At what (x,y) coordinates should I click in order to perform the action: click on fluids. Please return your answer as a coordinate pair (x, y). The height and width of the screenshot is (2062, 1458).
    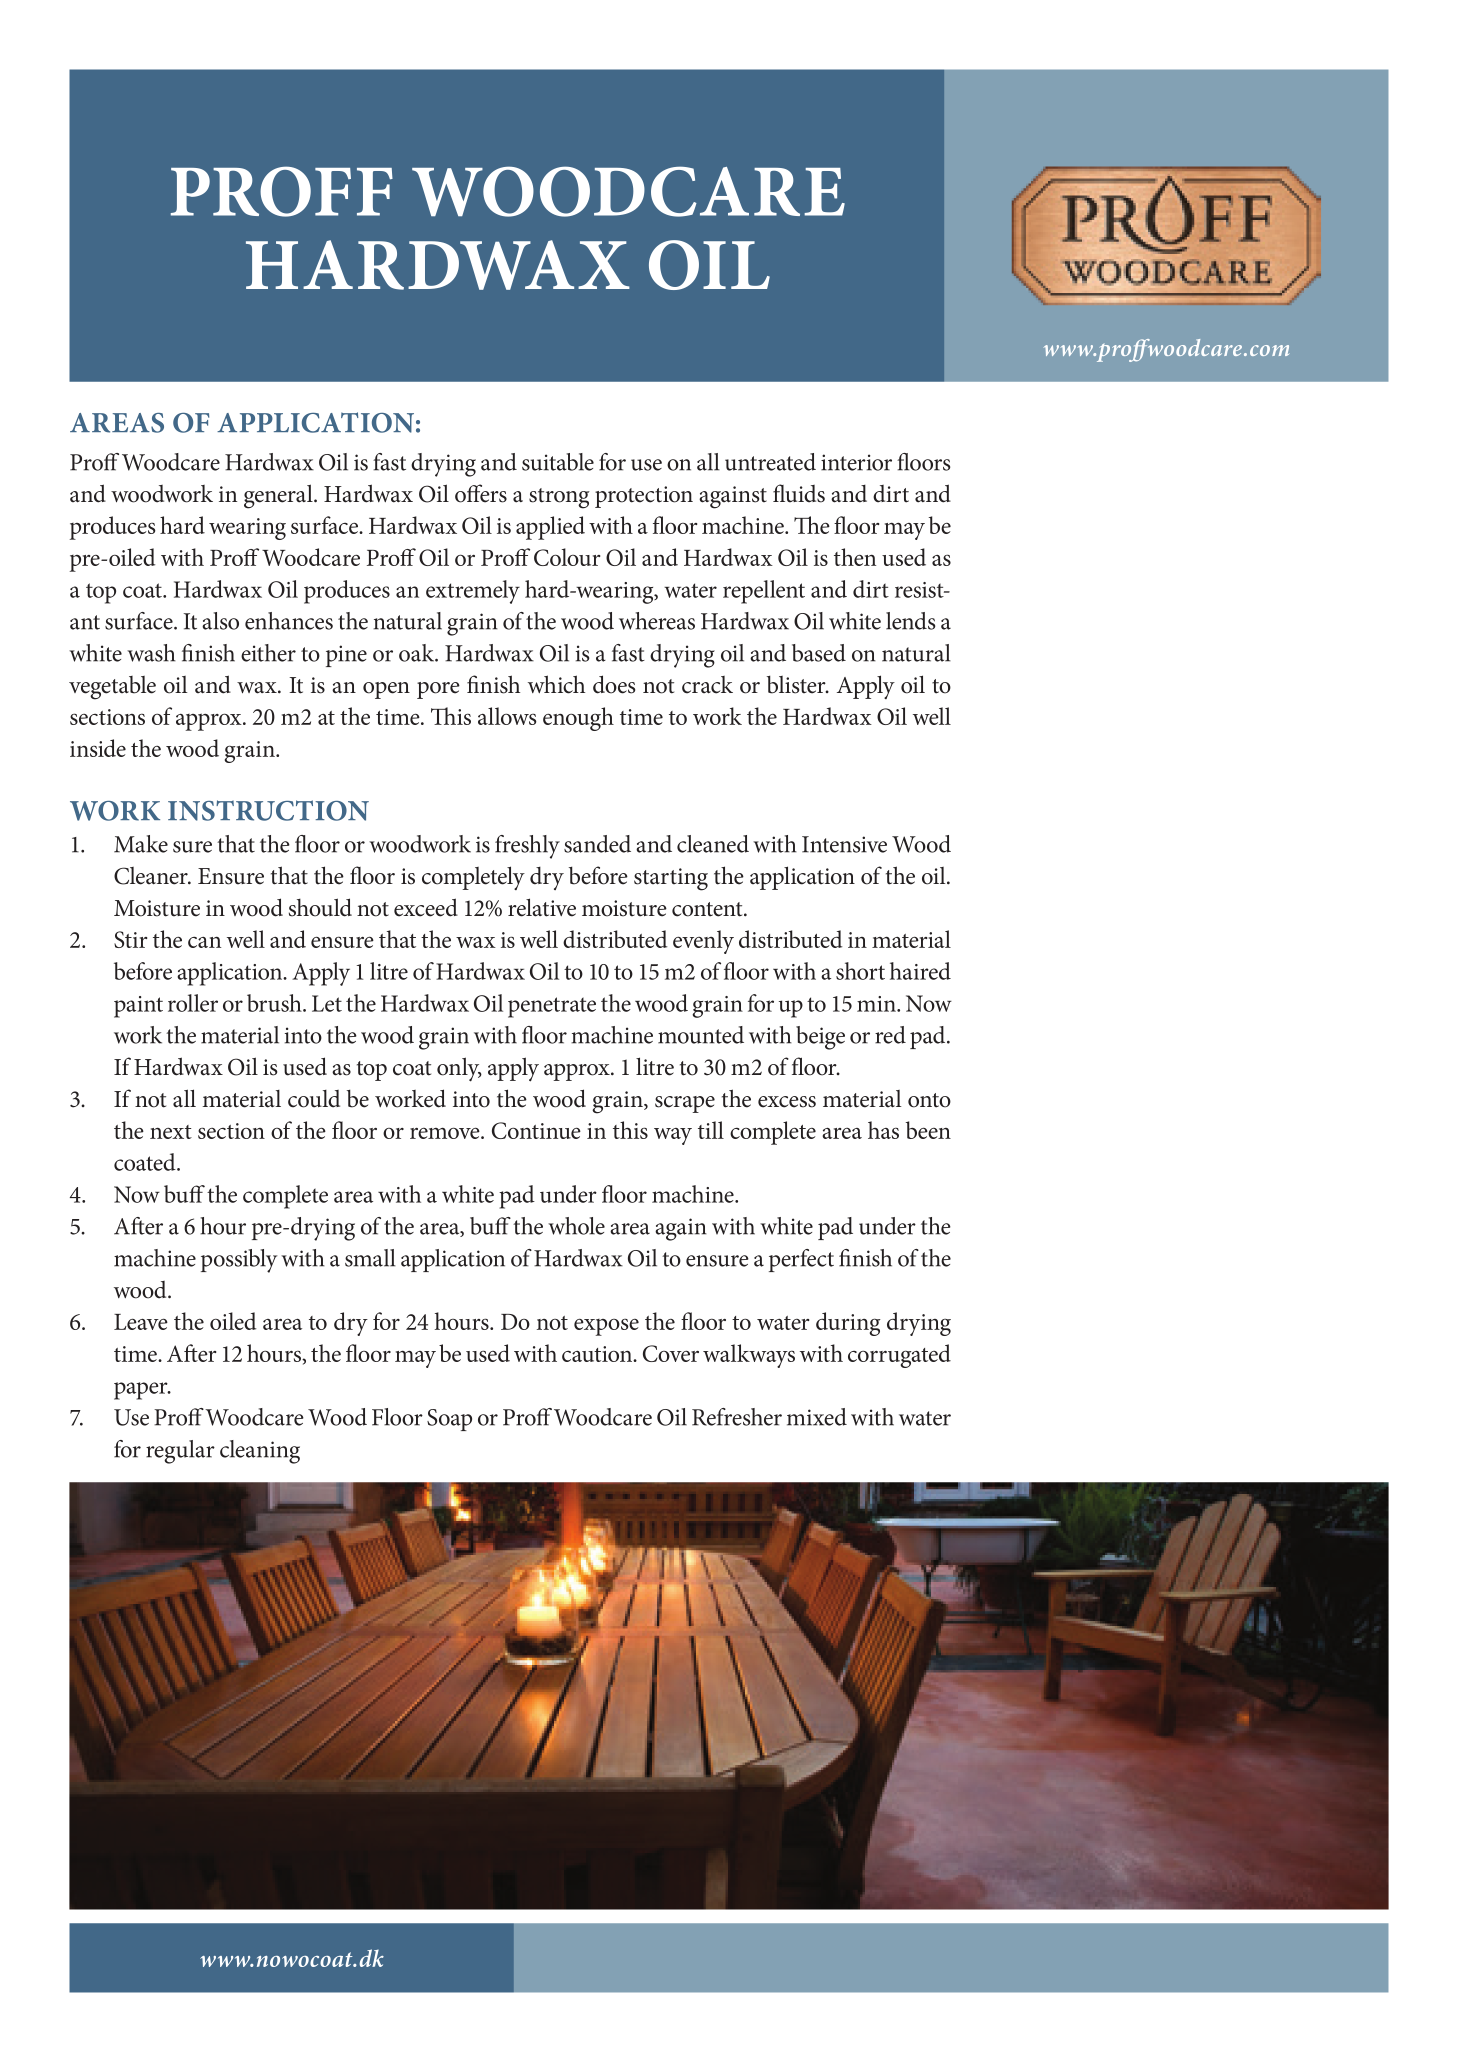
    Looking at the image, I should click on (799, 493).
